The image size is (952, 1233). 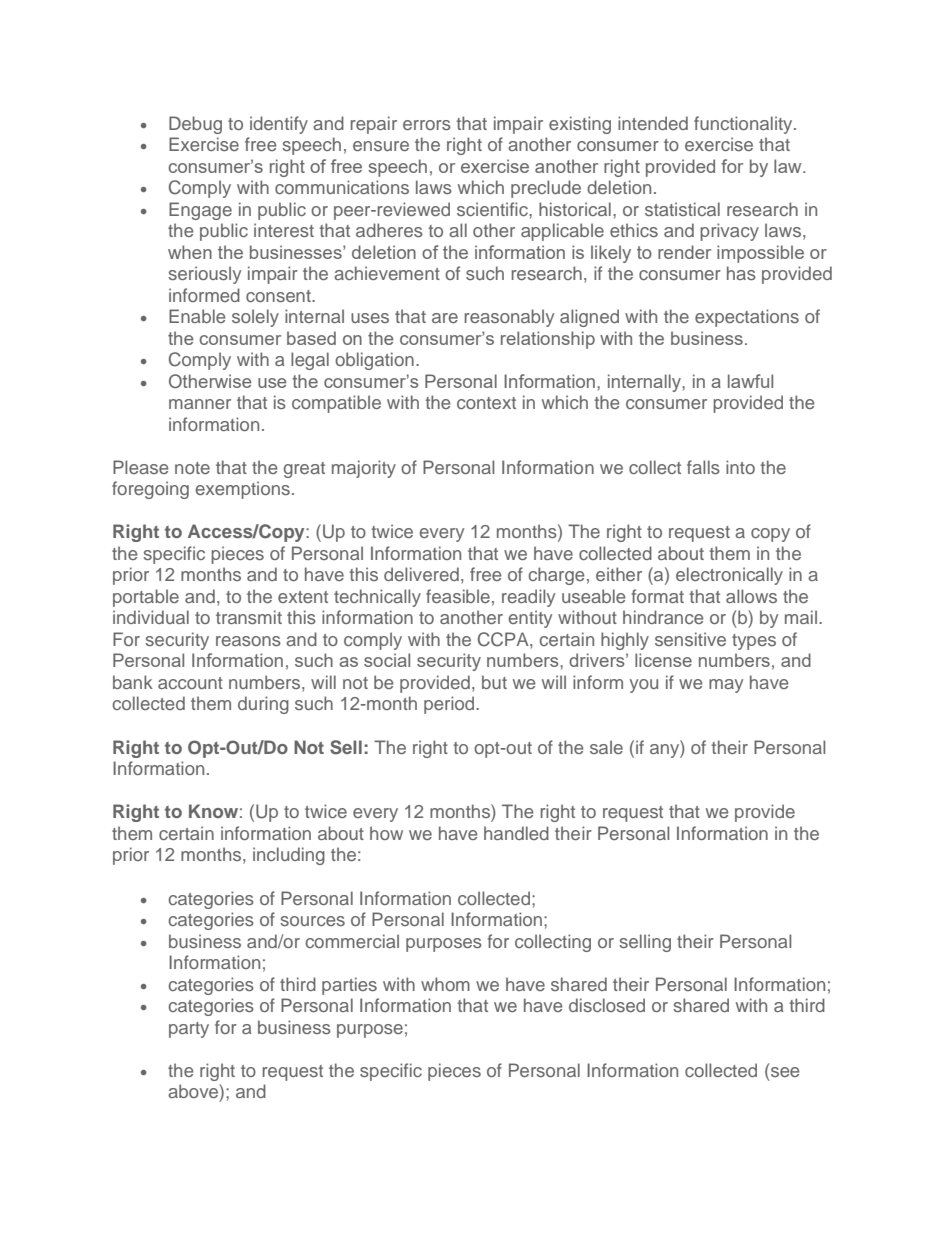 What do you see at coordinates (189, 1030) in the screenshot?
I see `party` at bounding box center [189, 1030].
